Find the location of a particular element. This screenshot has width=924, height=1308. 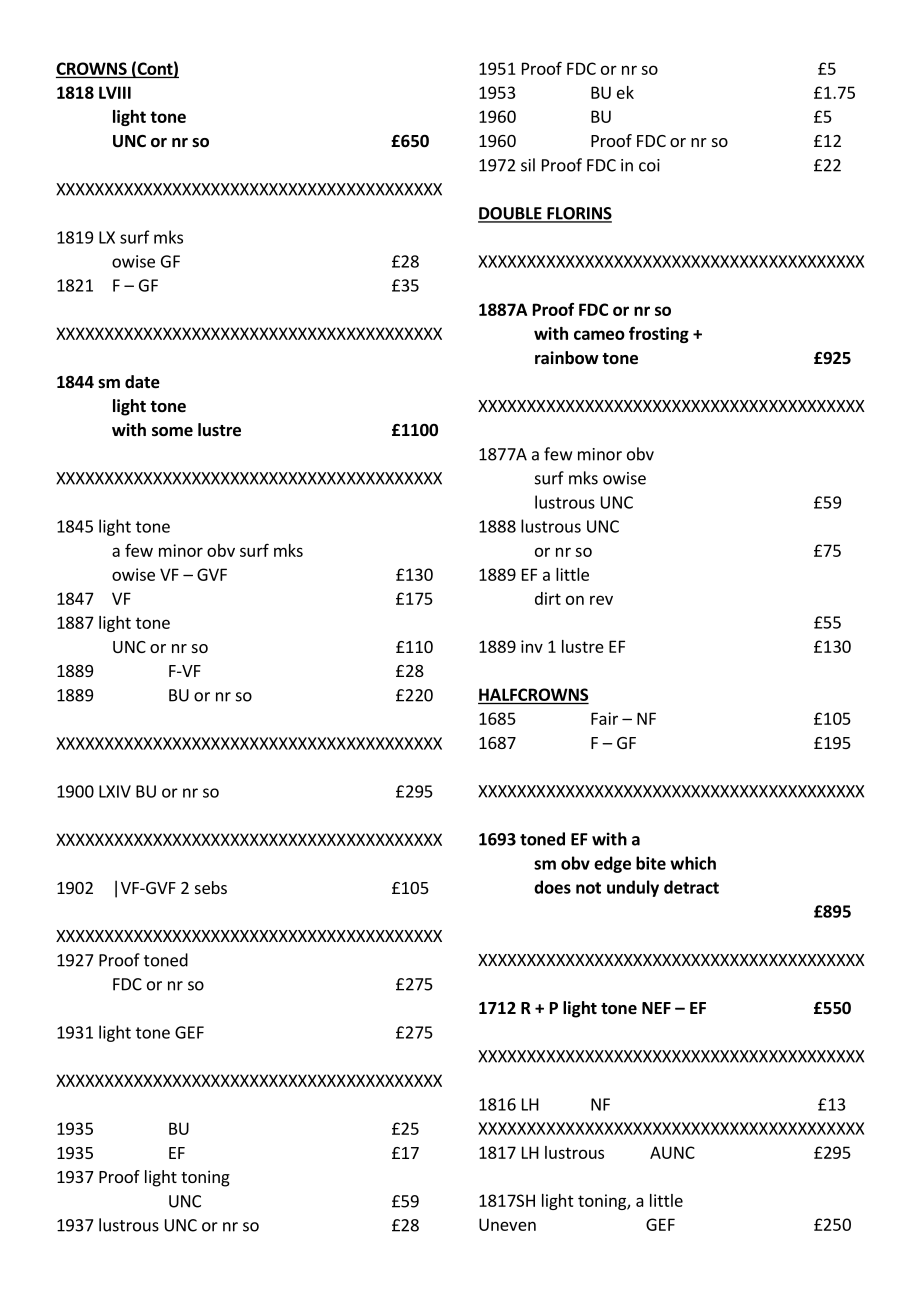

does is located at coordinates (552, 887).
